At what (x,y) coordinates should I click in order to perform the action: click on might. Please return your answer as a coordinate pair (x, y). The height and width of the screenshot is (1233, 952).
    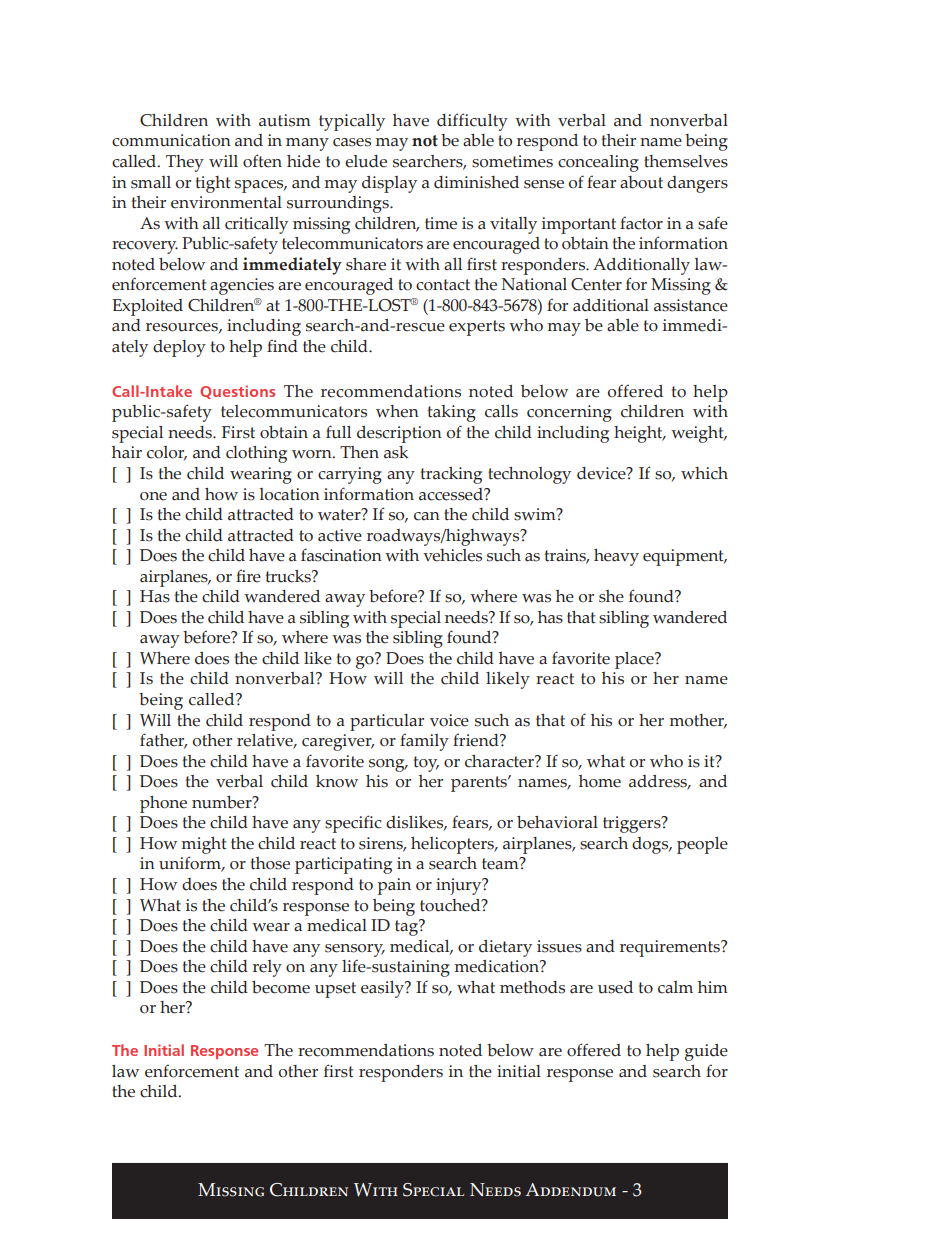
    Looking at the image, I should click on (204, 845).
